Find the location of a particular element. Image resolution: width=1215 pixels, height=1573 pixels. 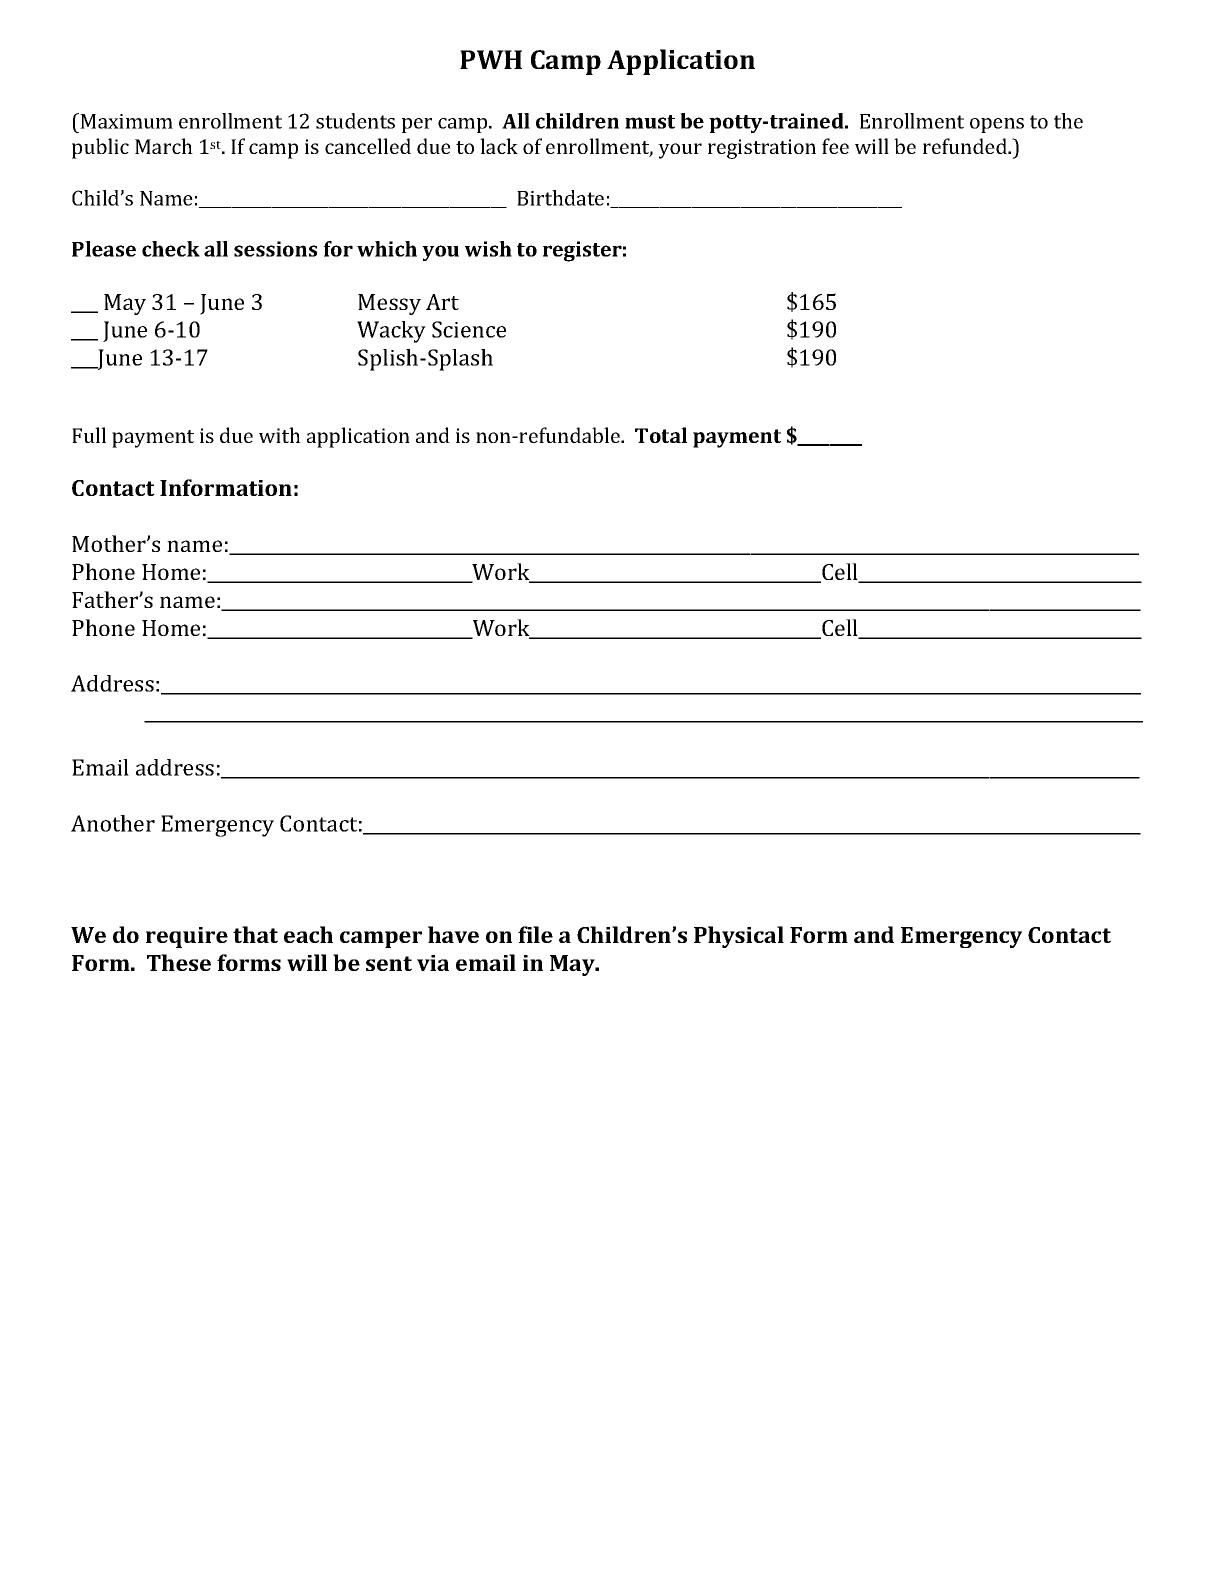

file is located at coordinates (535, 934).
